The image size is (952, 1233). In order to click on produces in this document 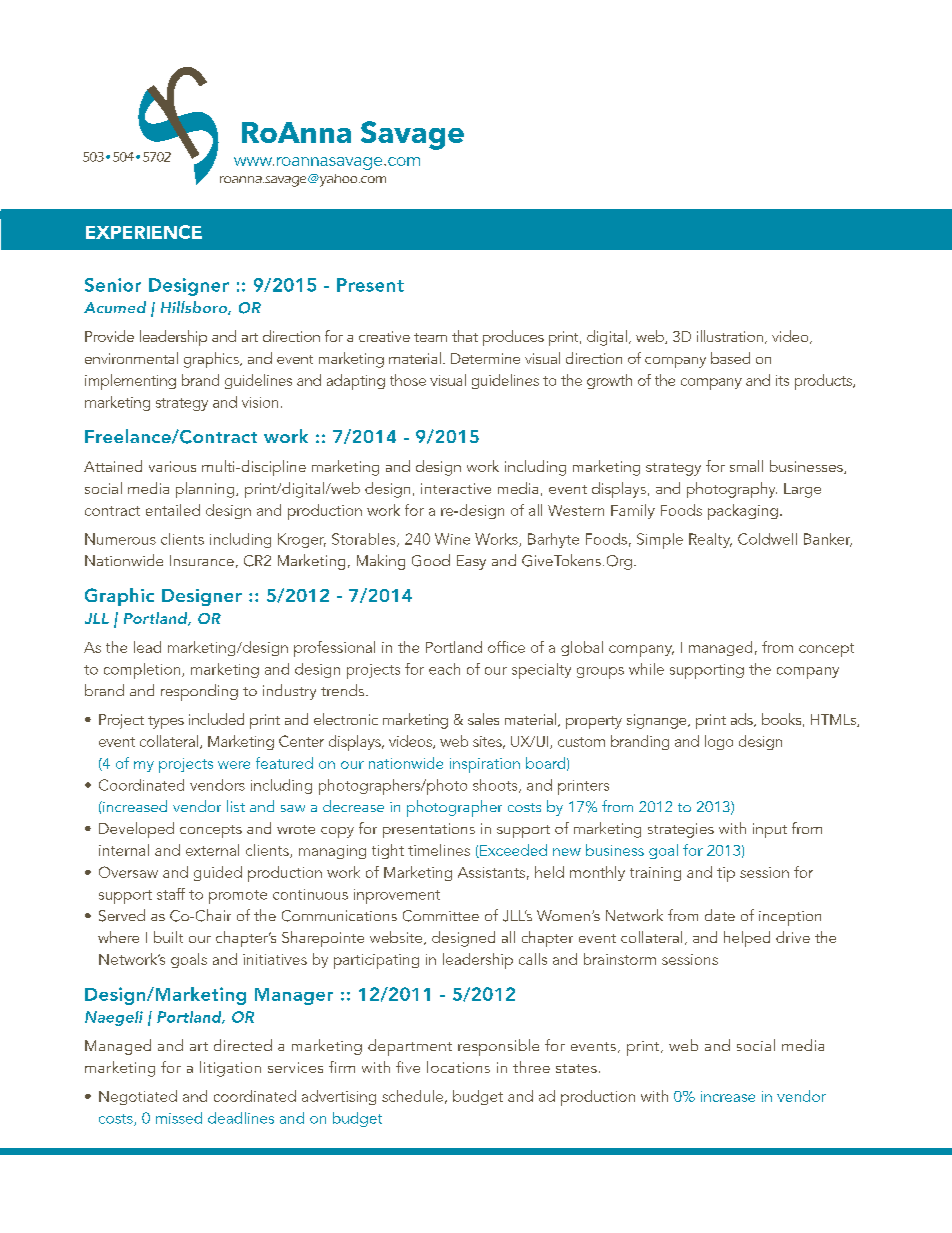, I will do `click(513, 338)`.
